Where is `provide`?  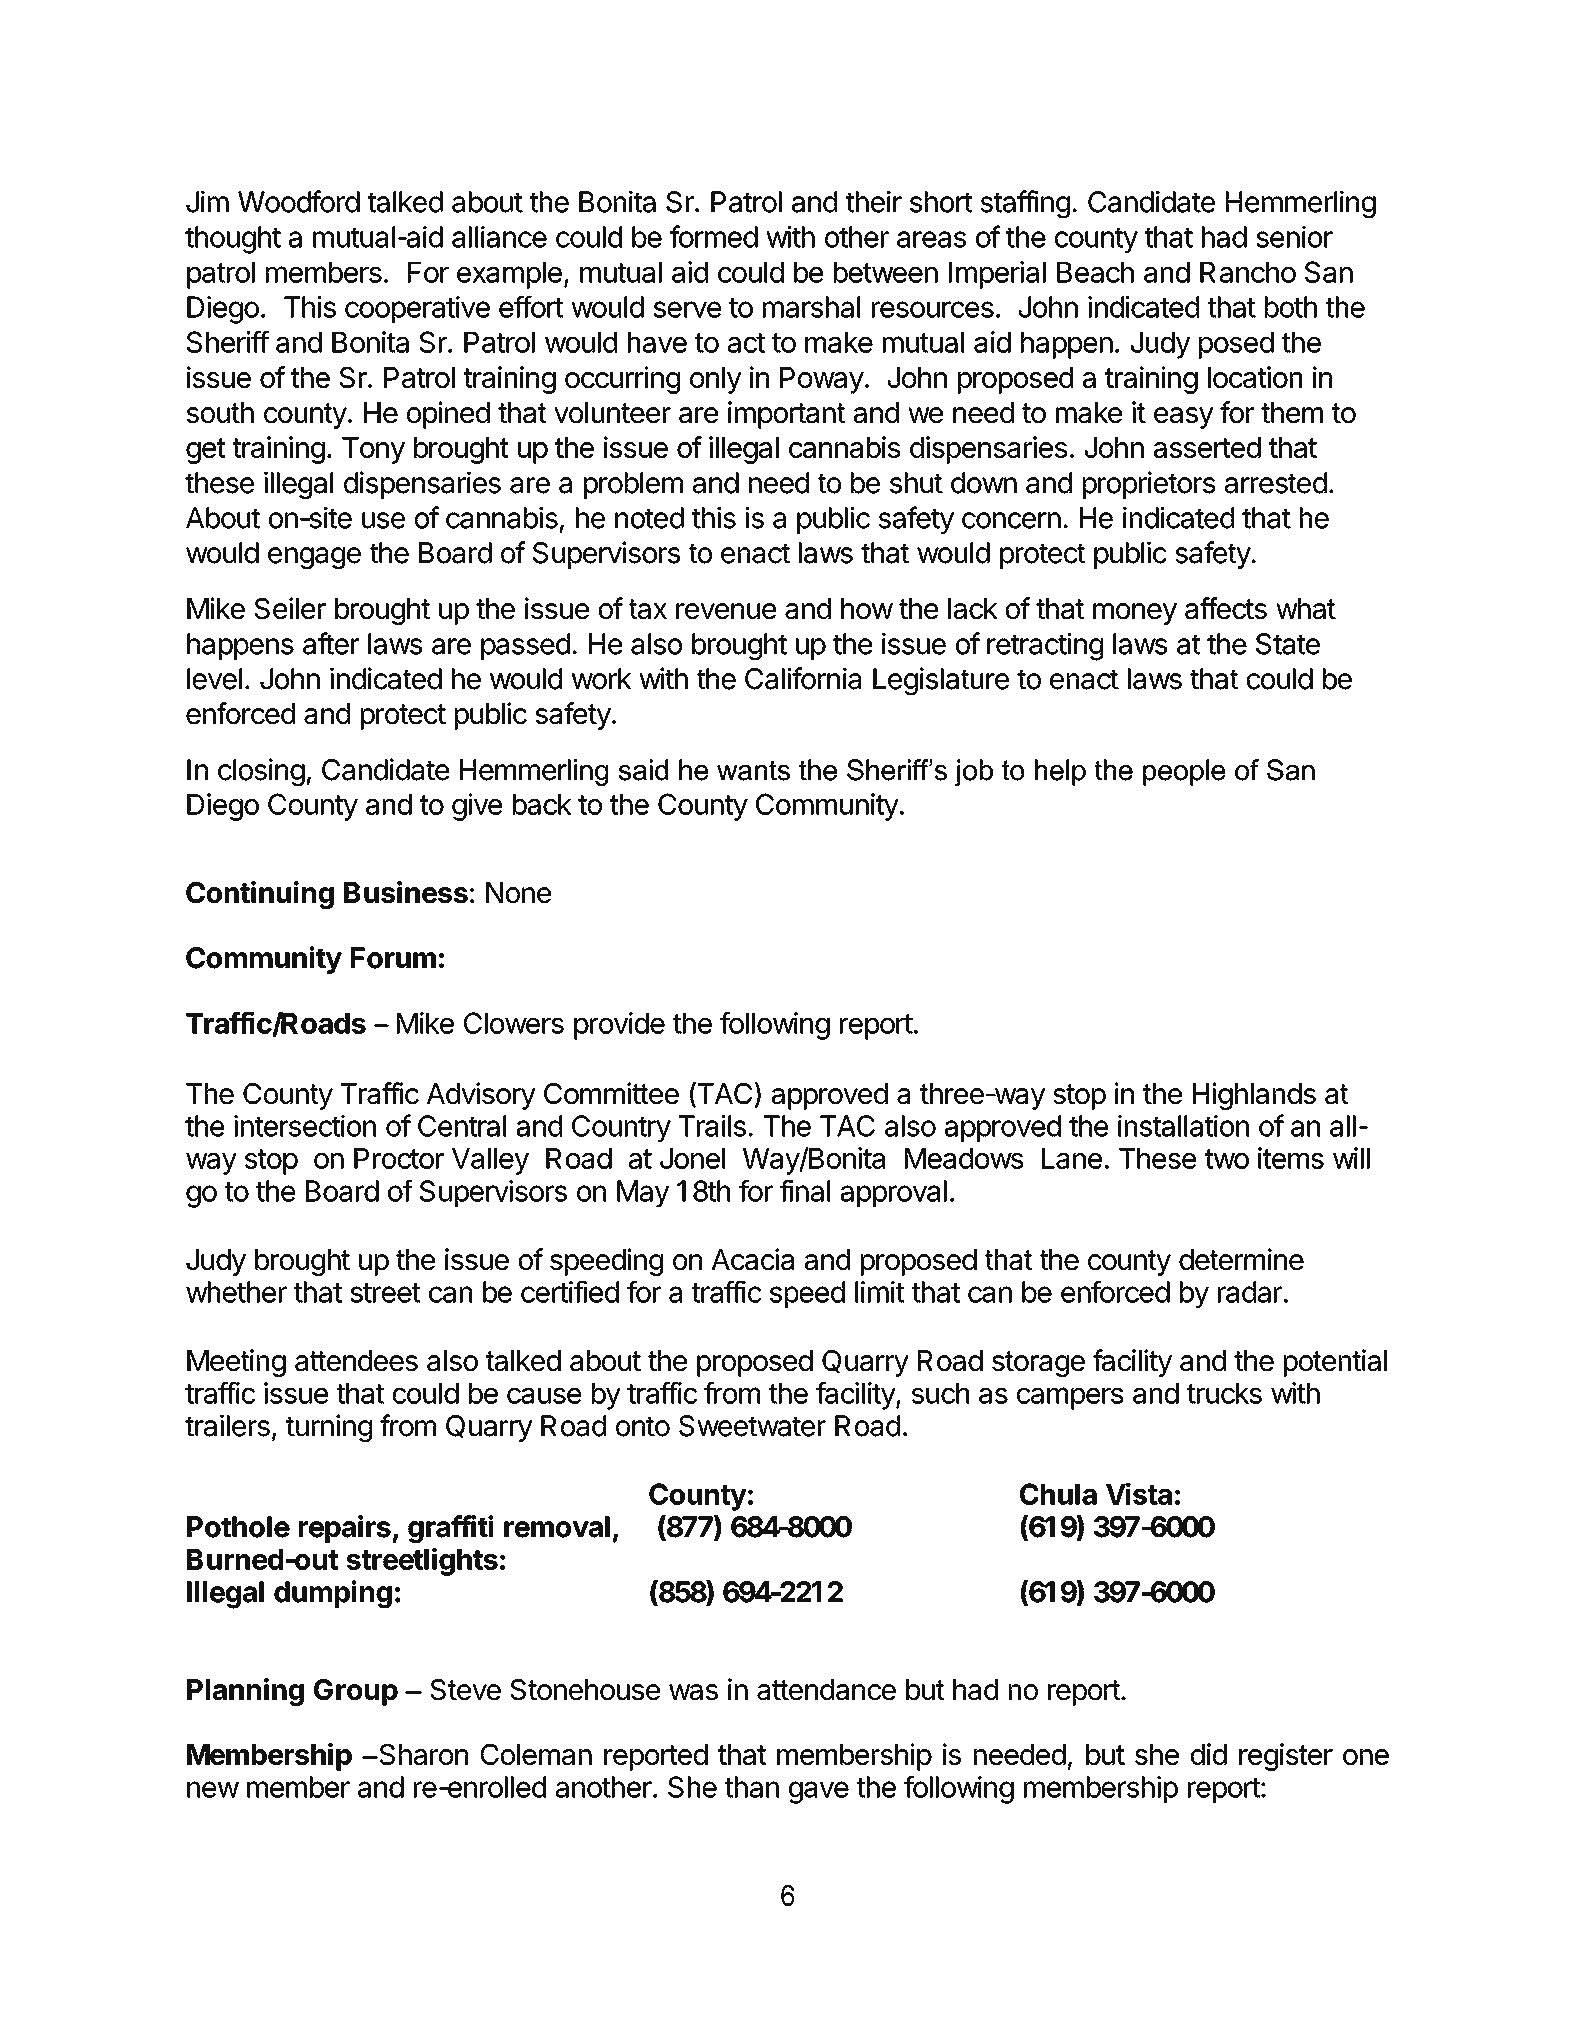
provide is located at coordinates (619, 1026).
